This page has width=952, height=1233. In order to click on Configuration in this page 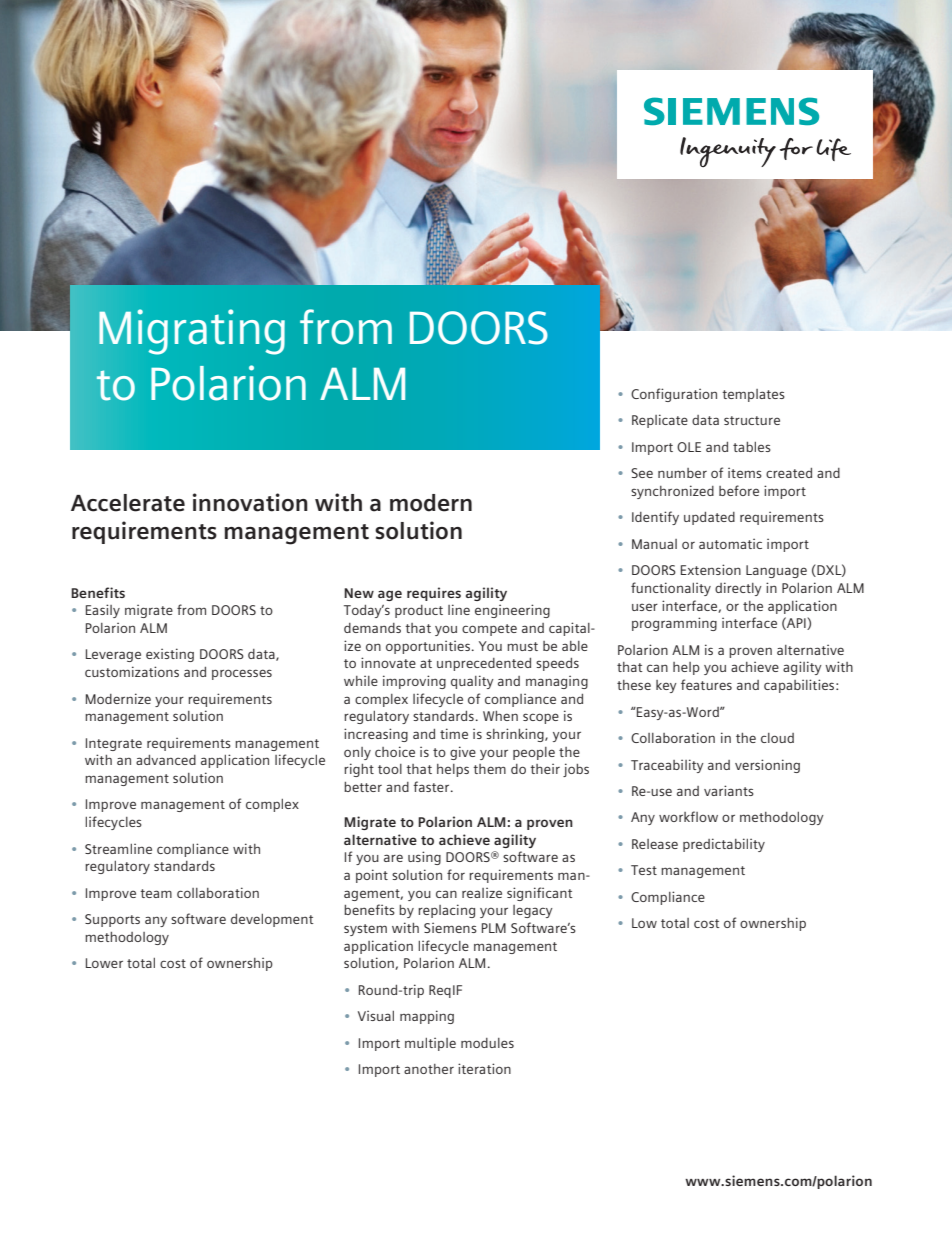, I will do `click(674, 395)`.
